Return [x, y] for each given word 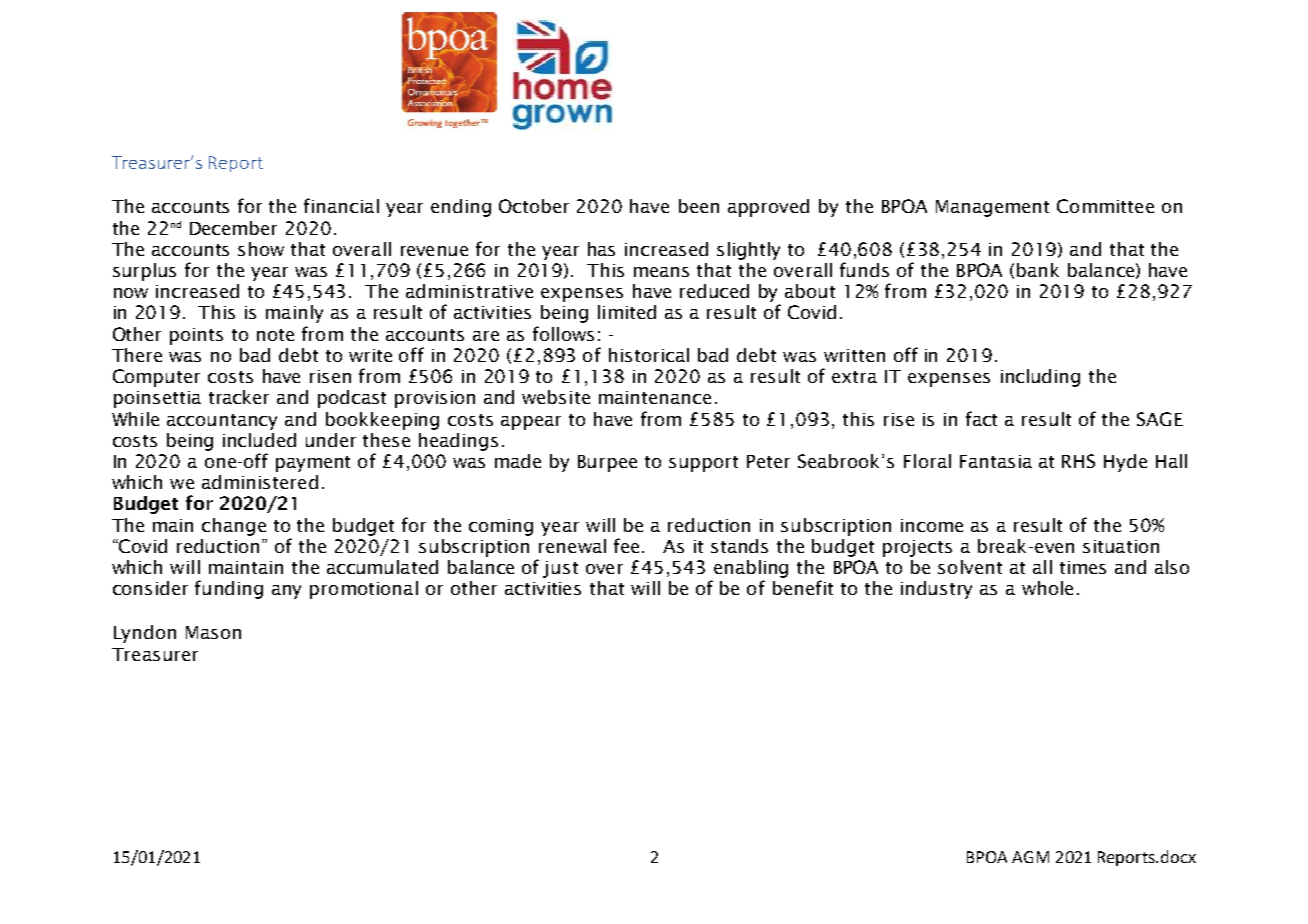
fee [626, 545]
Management [992, 208]
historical [649, 355]
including [1040, 378]
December [233, 228]
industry [936, 590]
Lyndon [145, 634]
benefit [803, 587]
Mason [213, 632]
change [234, 527]
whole [1047, 588]
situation [1121, 546]
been [699, 206]
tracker [239, 397]
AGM [1030, 857]
